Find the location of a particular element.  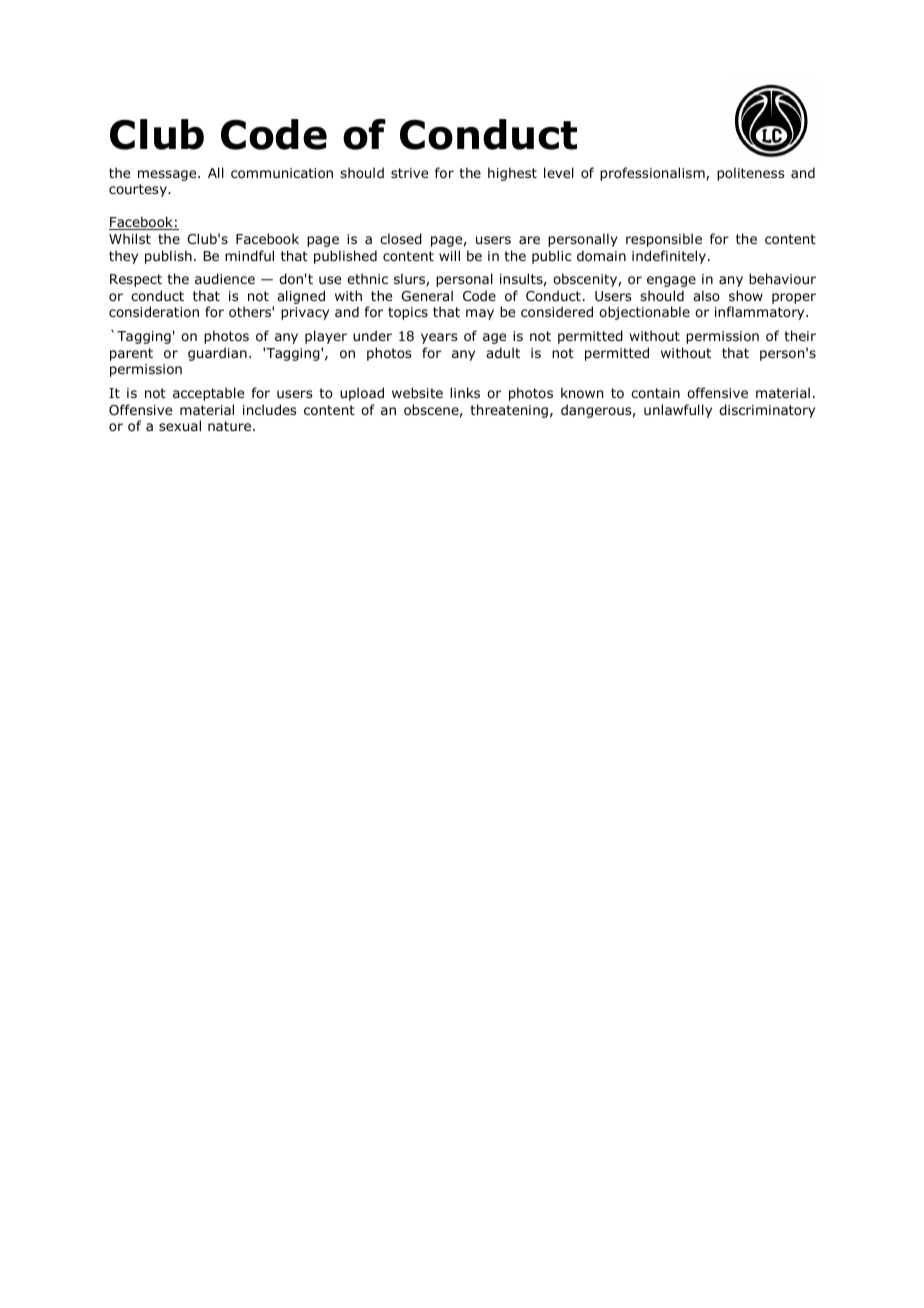

threatening is located at coordinates (509, 411).
